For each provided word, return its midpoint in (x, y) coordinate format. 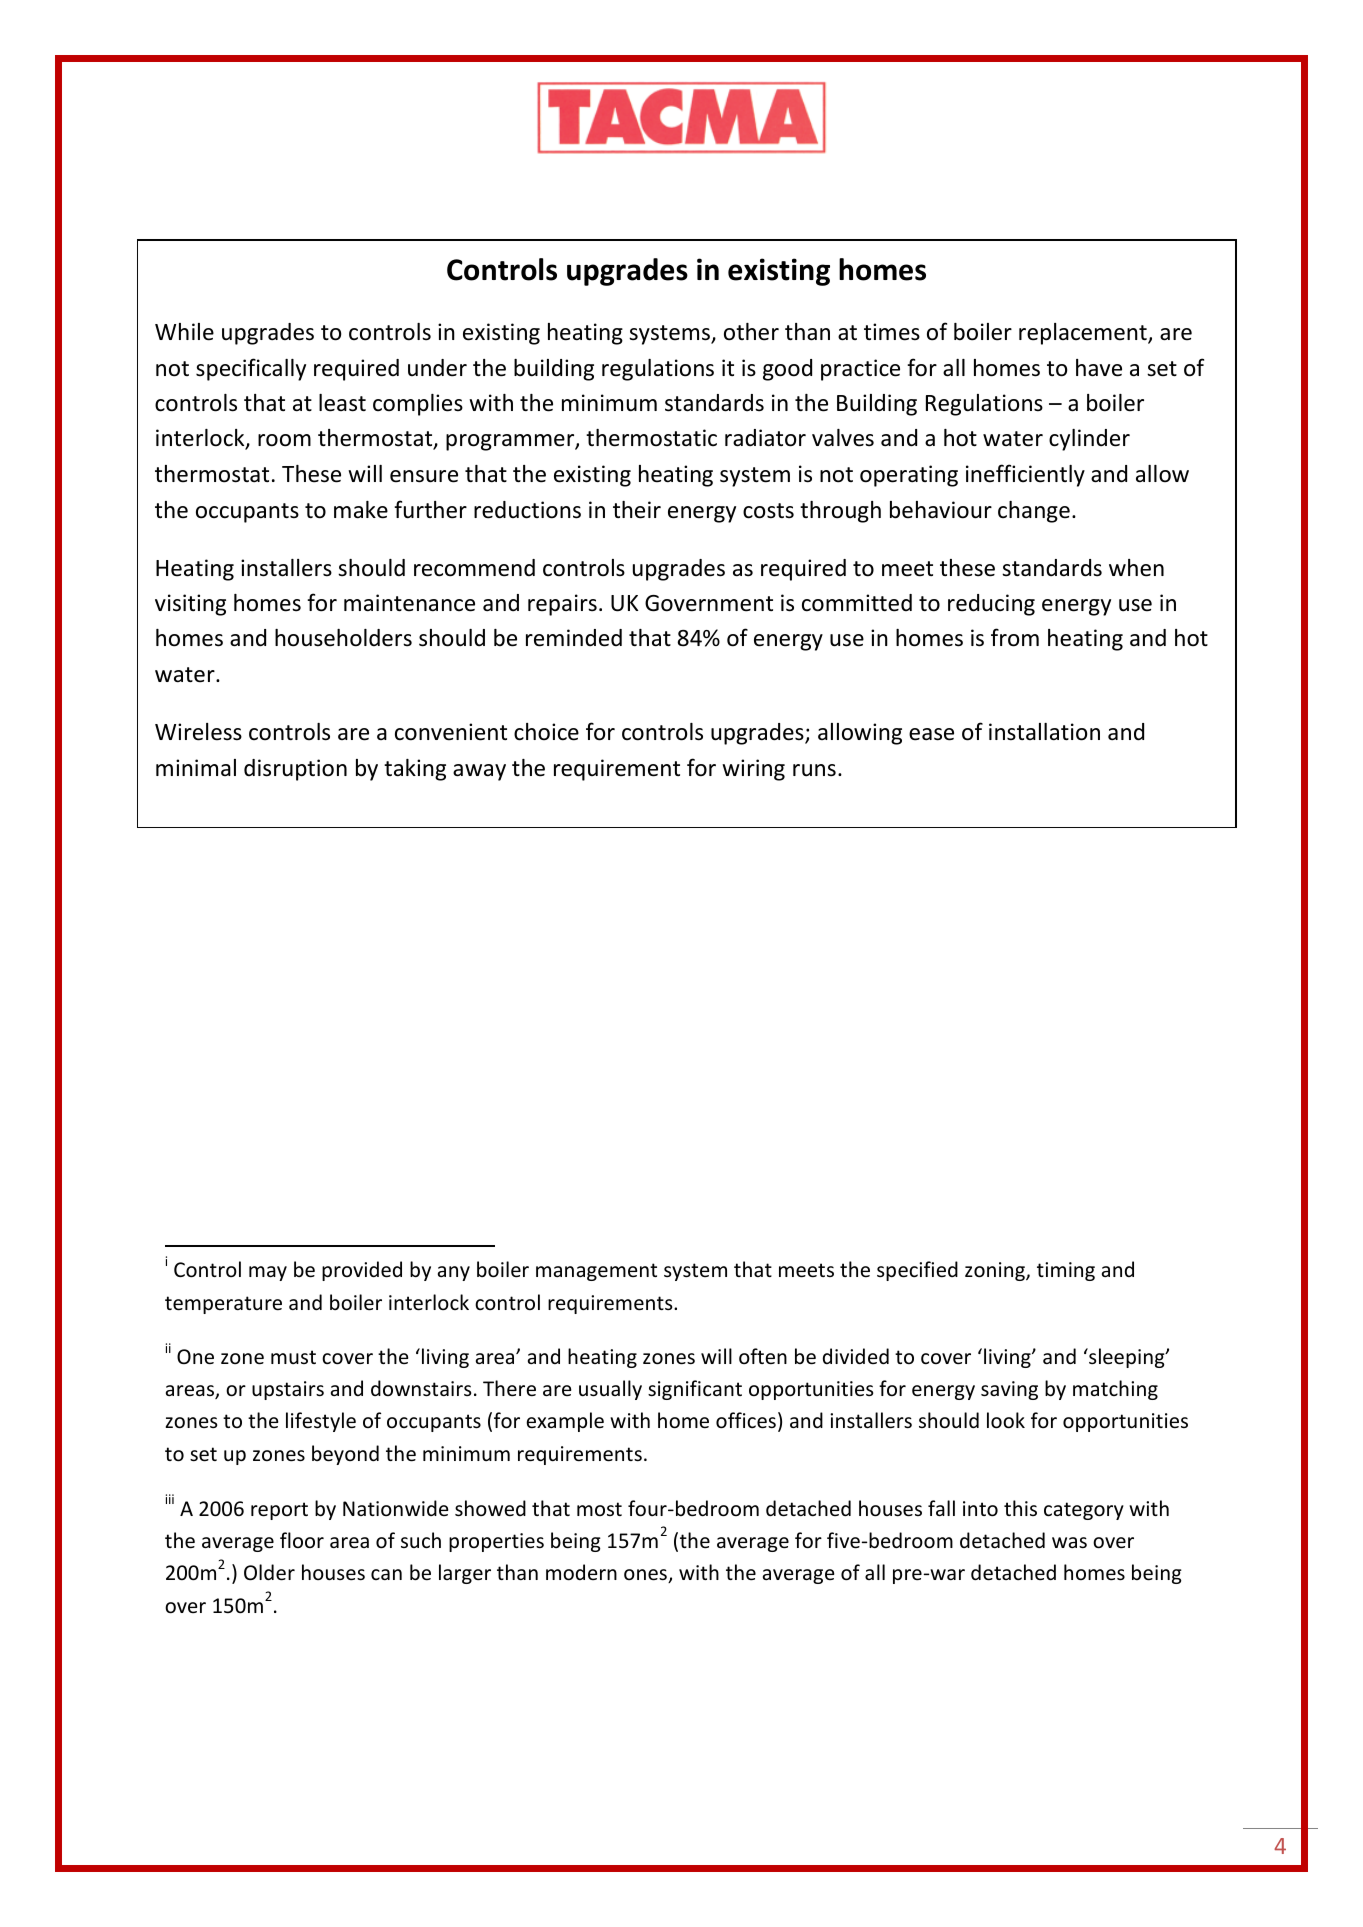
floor (302, 1540)
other (751, 332)
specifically (251, 369)
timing (1066, 1271)
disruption (295, 770)
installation (1044, 732)
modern (581, 1572)
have (1099, 368)
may (268, 1273)
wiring (753, 770)
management (596, 1272)
